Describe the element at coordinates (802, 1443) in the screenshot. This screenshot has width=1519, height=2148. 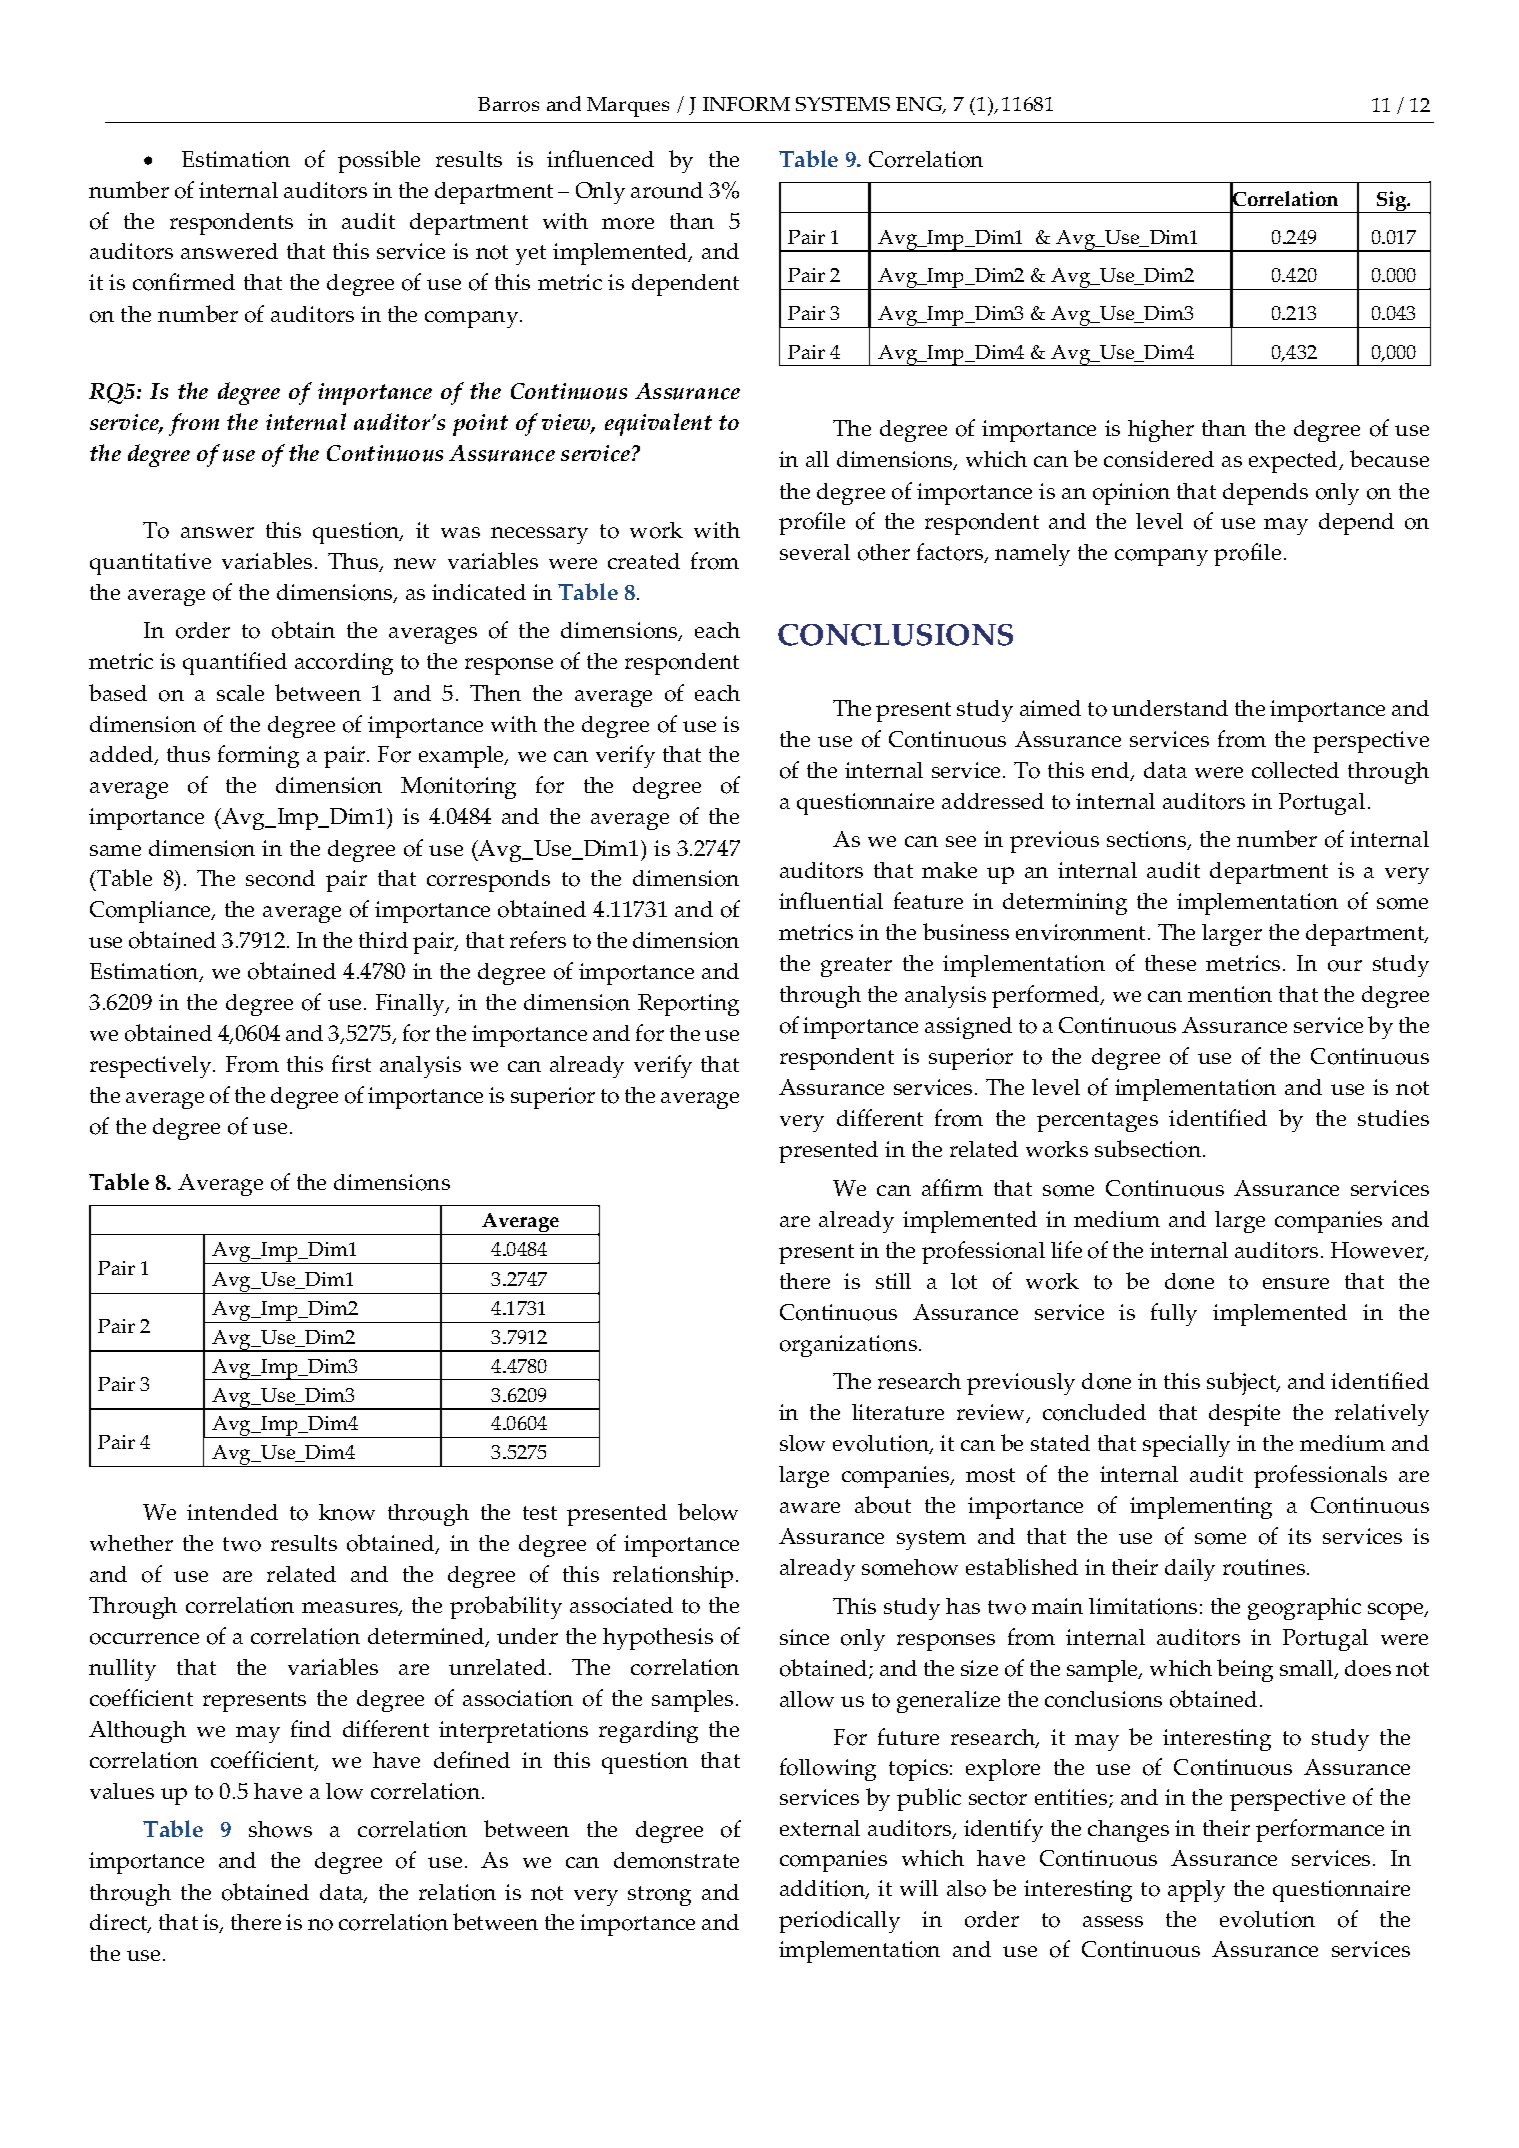
I see `slow` at that location.
